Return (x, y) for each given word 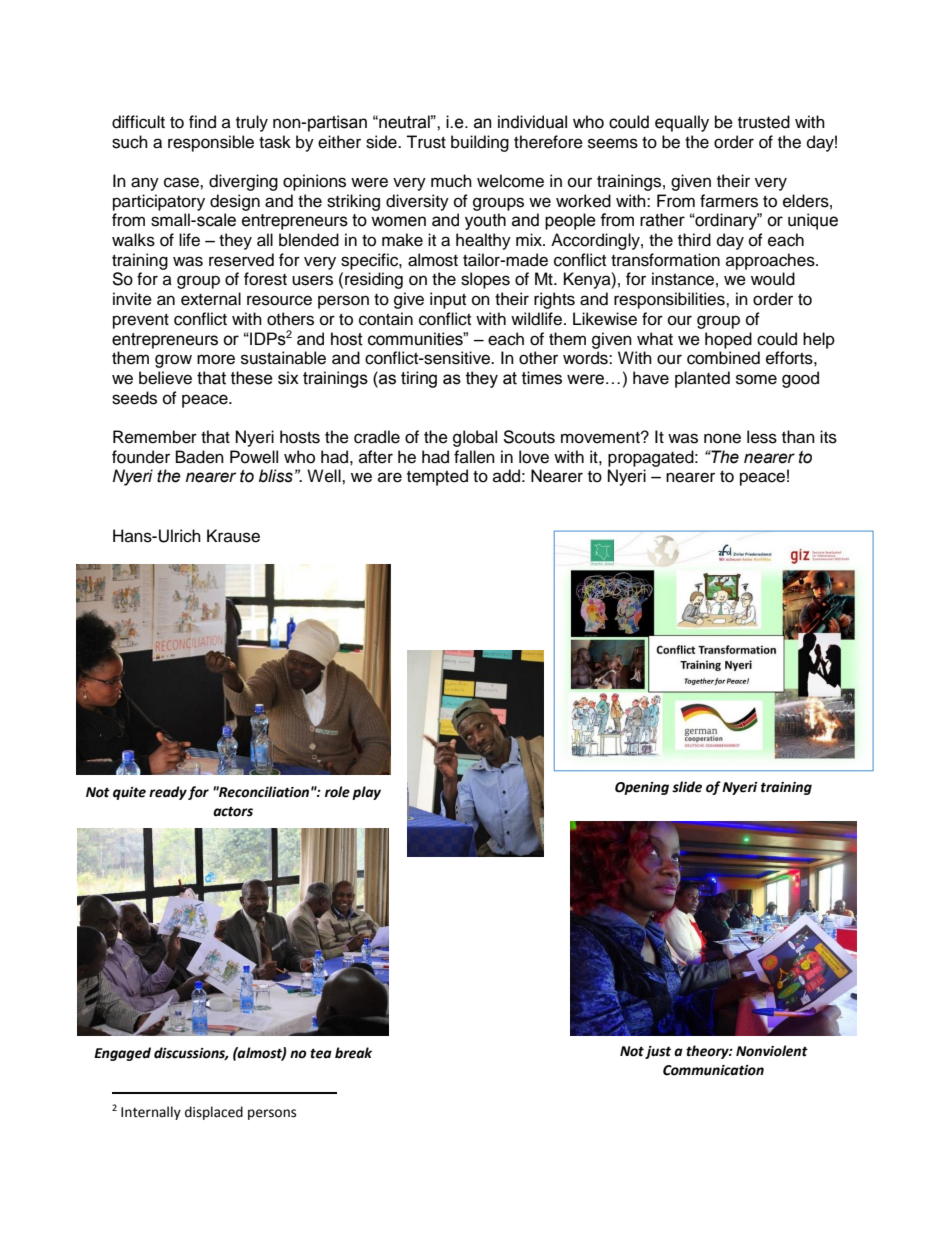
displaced (214, 1113)
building (480, 143)
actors (233, 812)
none (722, 438)
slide (687, 787)
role (337, 792)
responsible (211, 143)
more (216, 359)
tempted (437, 477)
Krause (233, 536)
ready (168, 793)
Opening (642, 788)
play (366, 793)
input (448, 300)
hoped (728, 340)
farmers (729, 201)
